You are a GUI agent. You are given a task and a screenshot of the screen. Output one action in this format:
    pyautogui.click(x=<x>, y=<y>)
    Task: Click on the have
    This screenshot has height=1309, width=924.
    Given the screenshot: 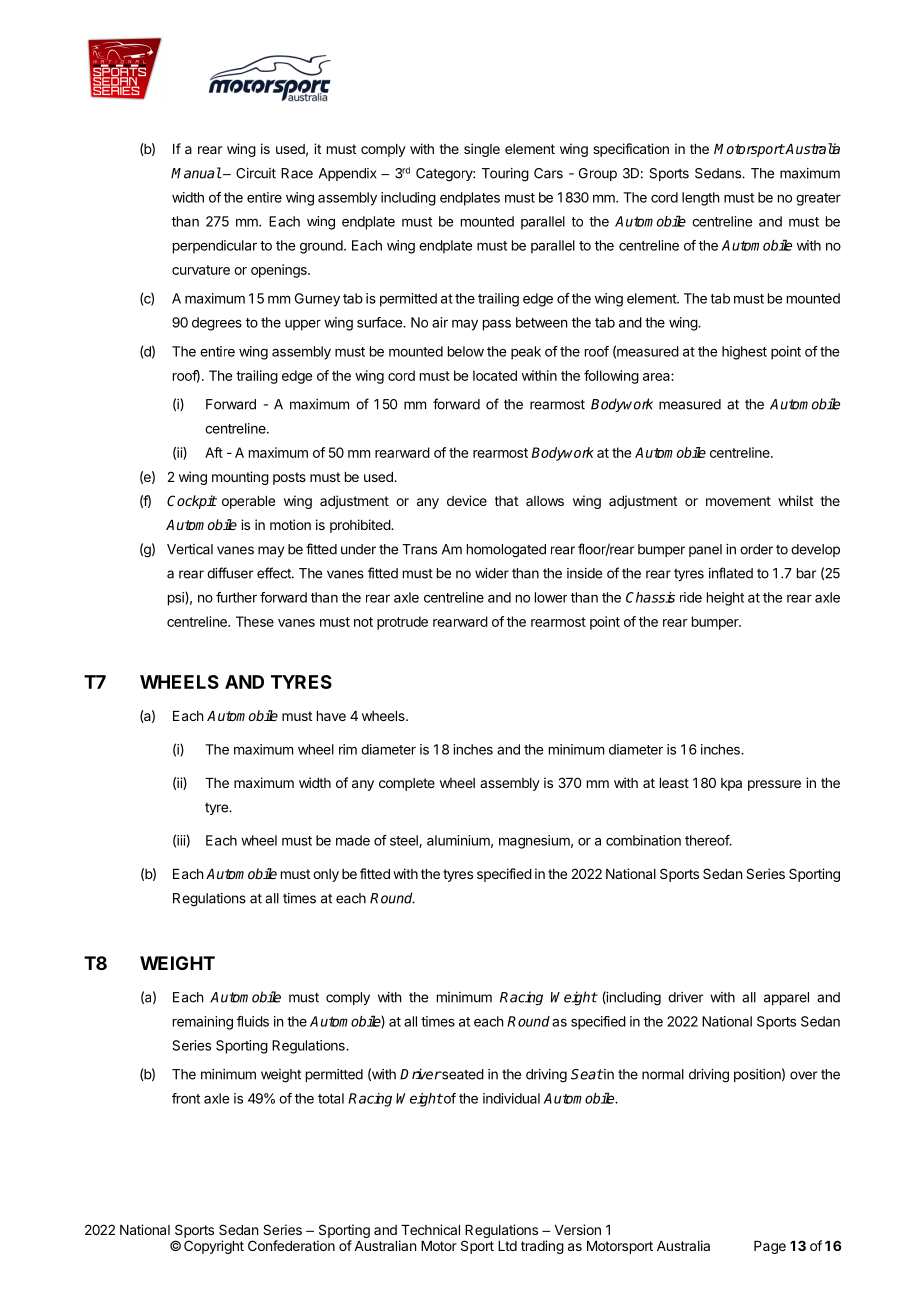 What is the action you would take?
    pyautogui.click(x=331, y=716)
